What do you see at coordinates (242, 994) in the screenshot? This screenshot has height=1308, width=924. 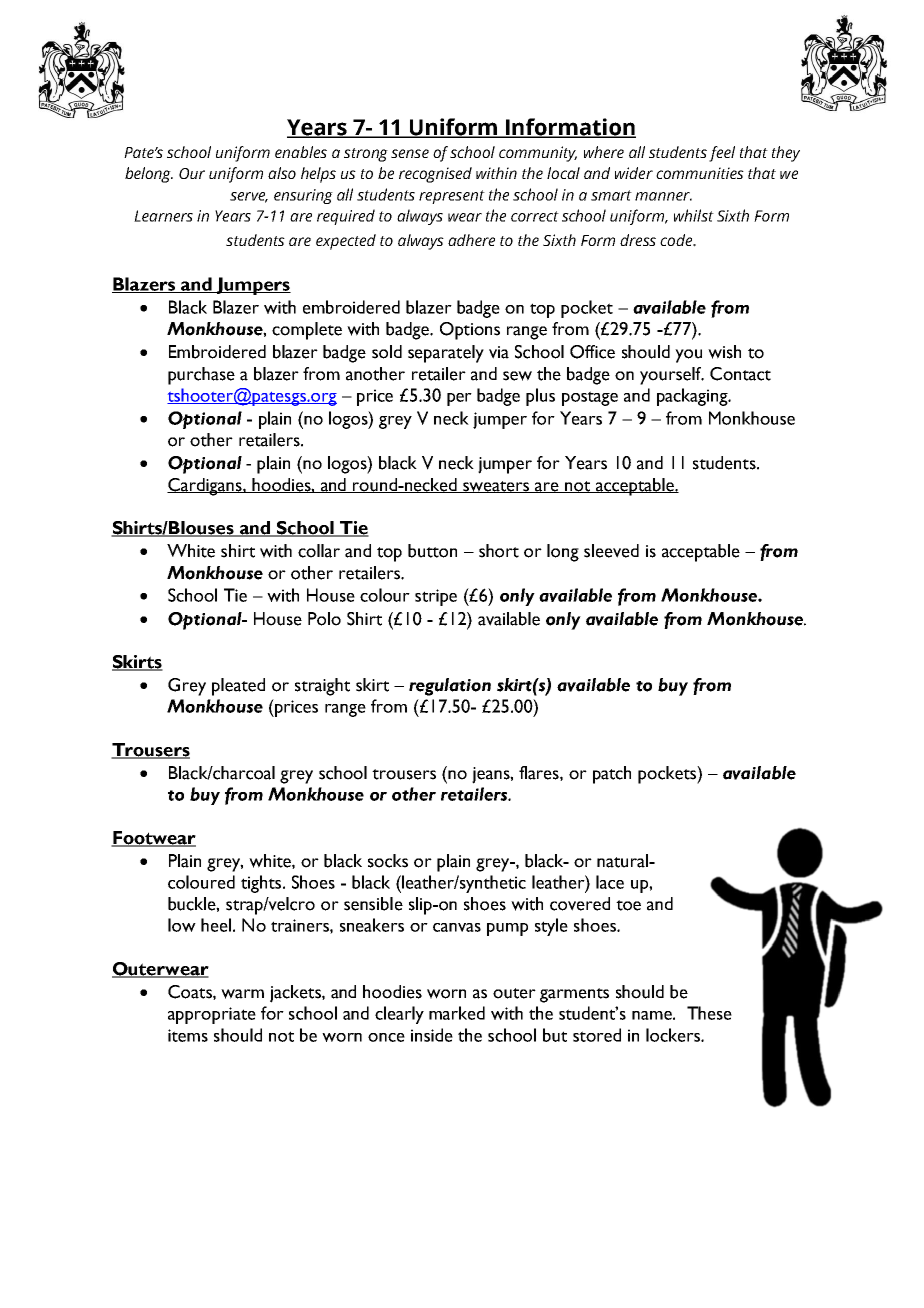 I see `warm` at bounding box center [242, 994].
